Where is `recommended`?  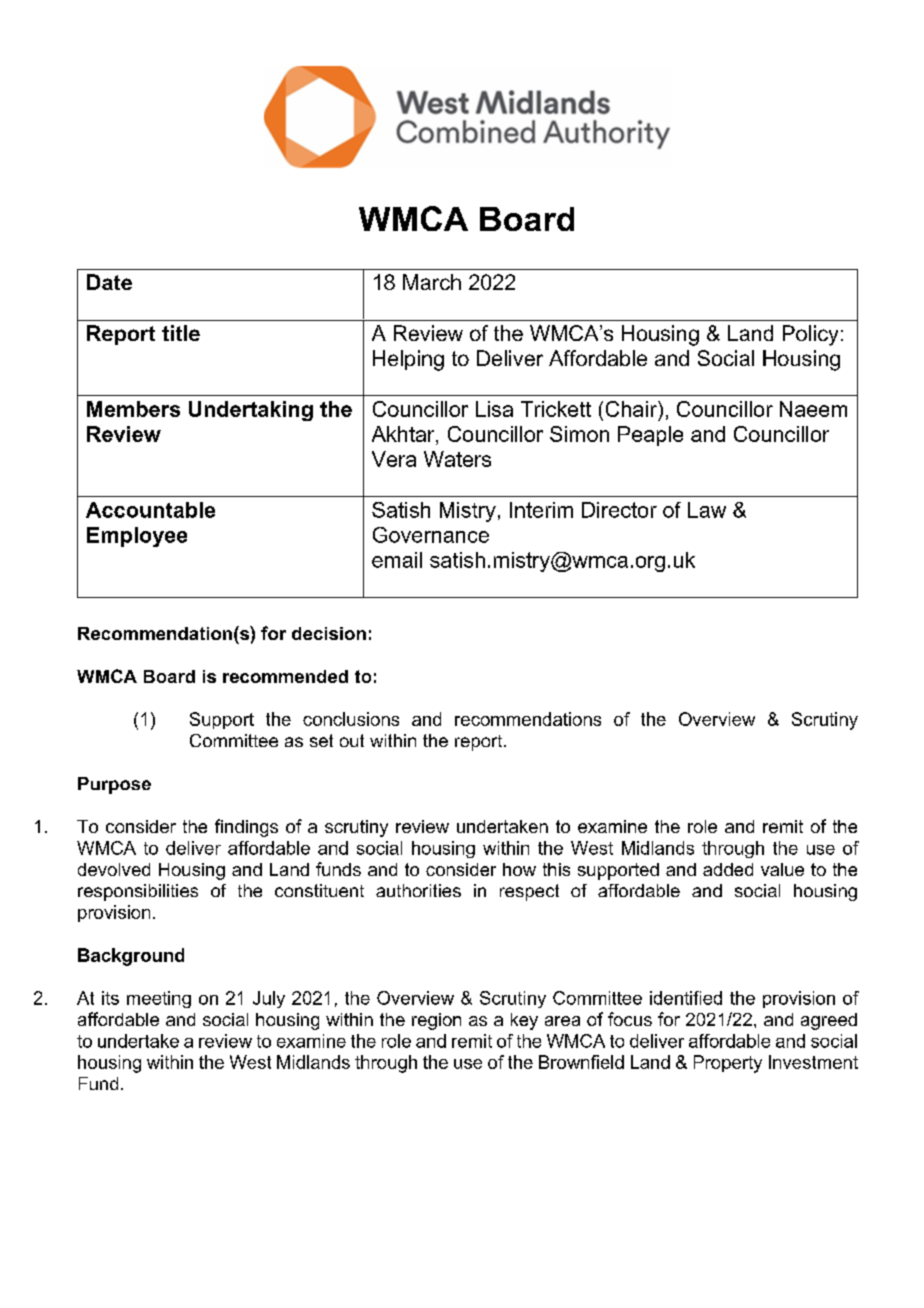
recommended is located at coordinates (285, 676).
